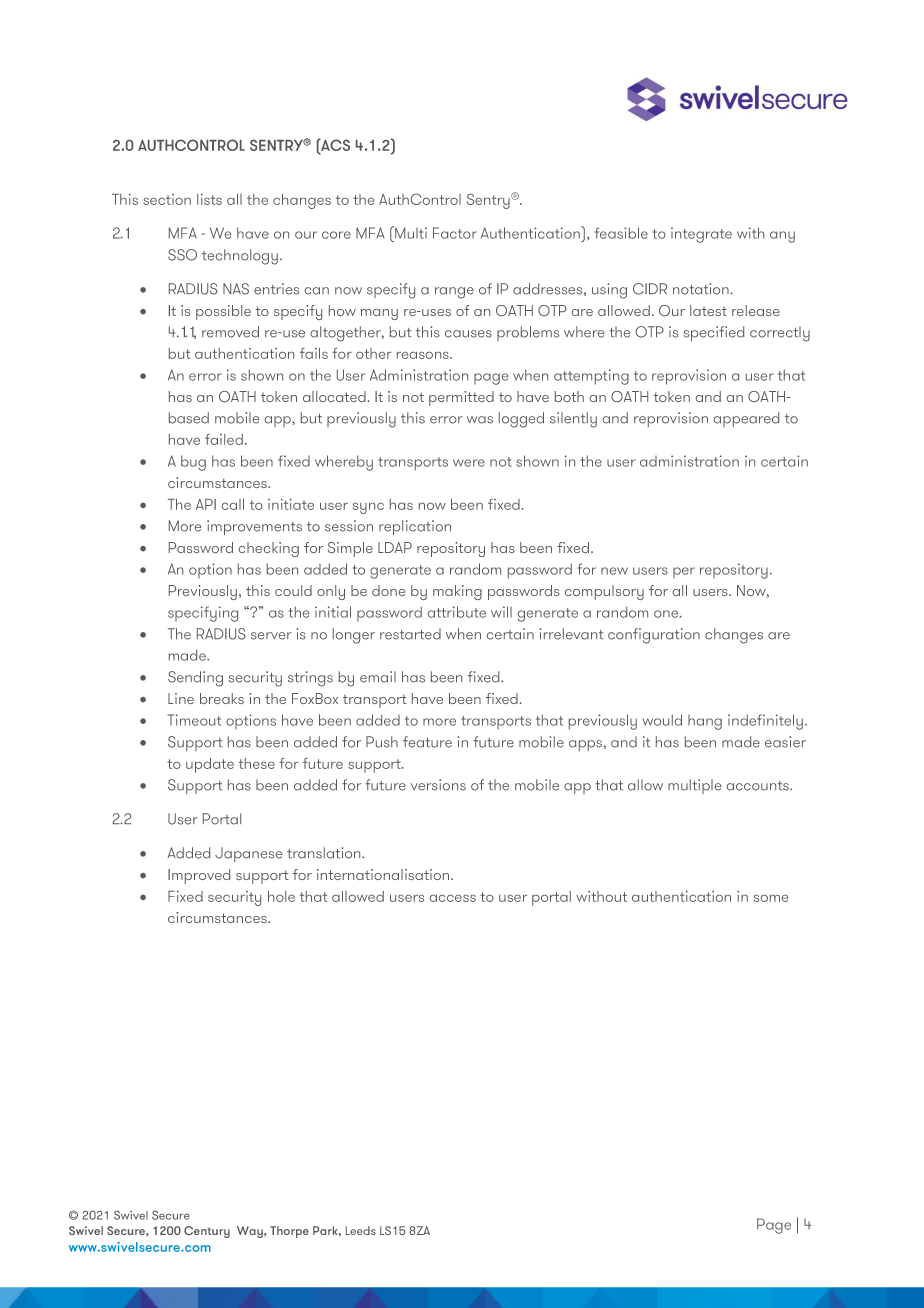  I want to click on some, so click(771, 898).
